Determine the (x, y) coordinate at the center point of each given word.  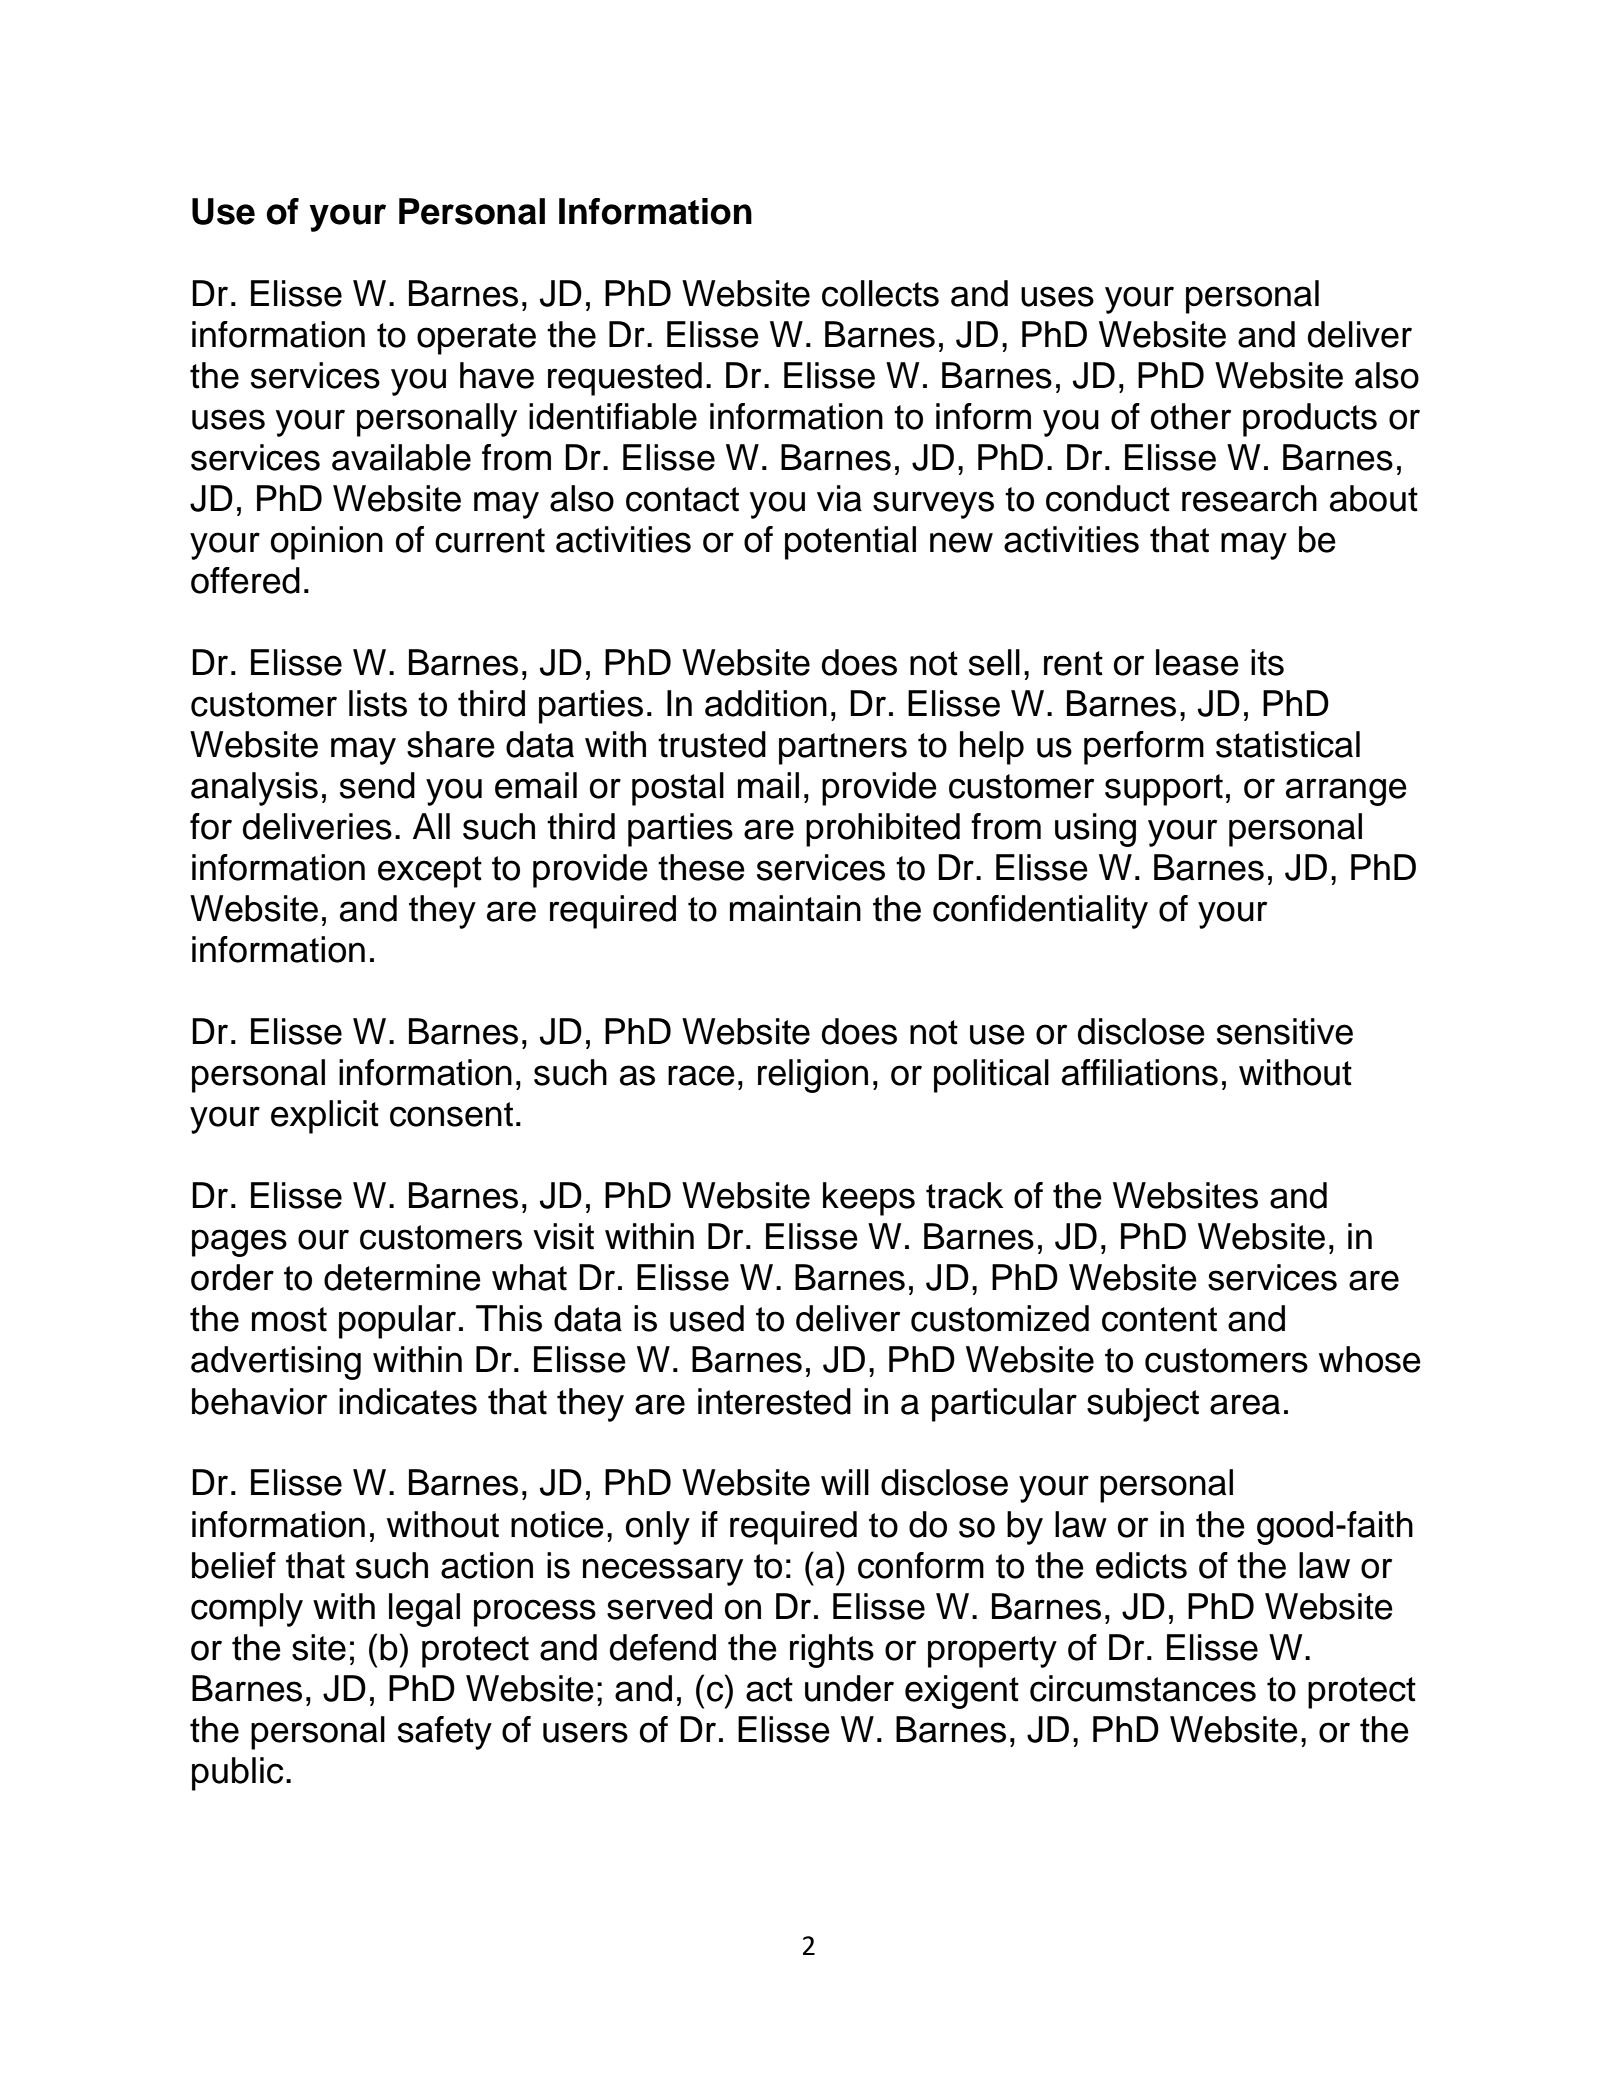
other (1191, 416)
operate (476, 339)
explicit (325, 1117)
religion (813, 1076)
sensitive (1285, 1031)
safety (445, 1733)
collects (880, 293)
